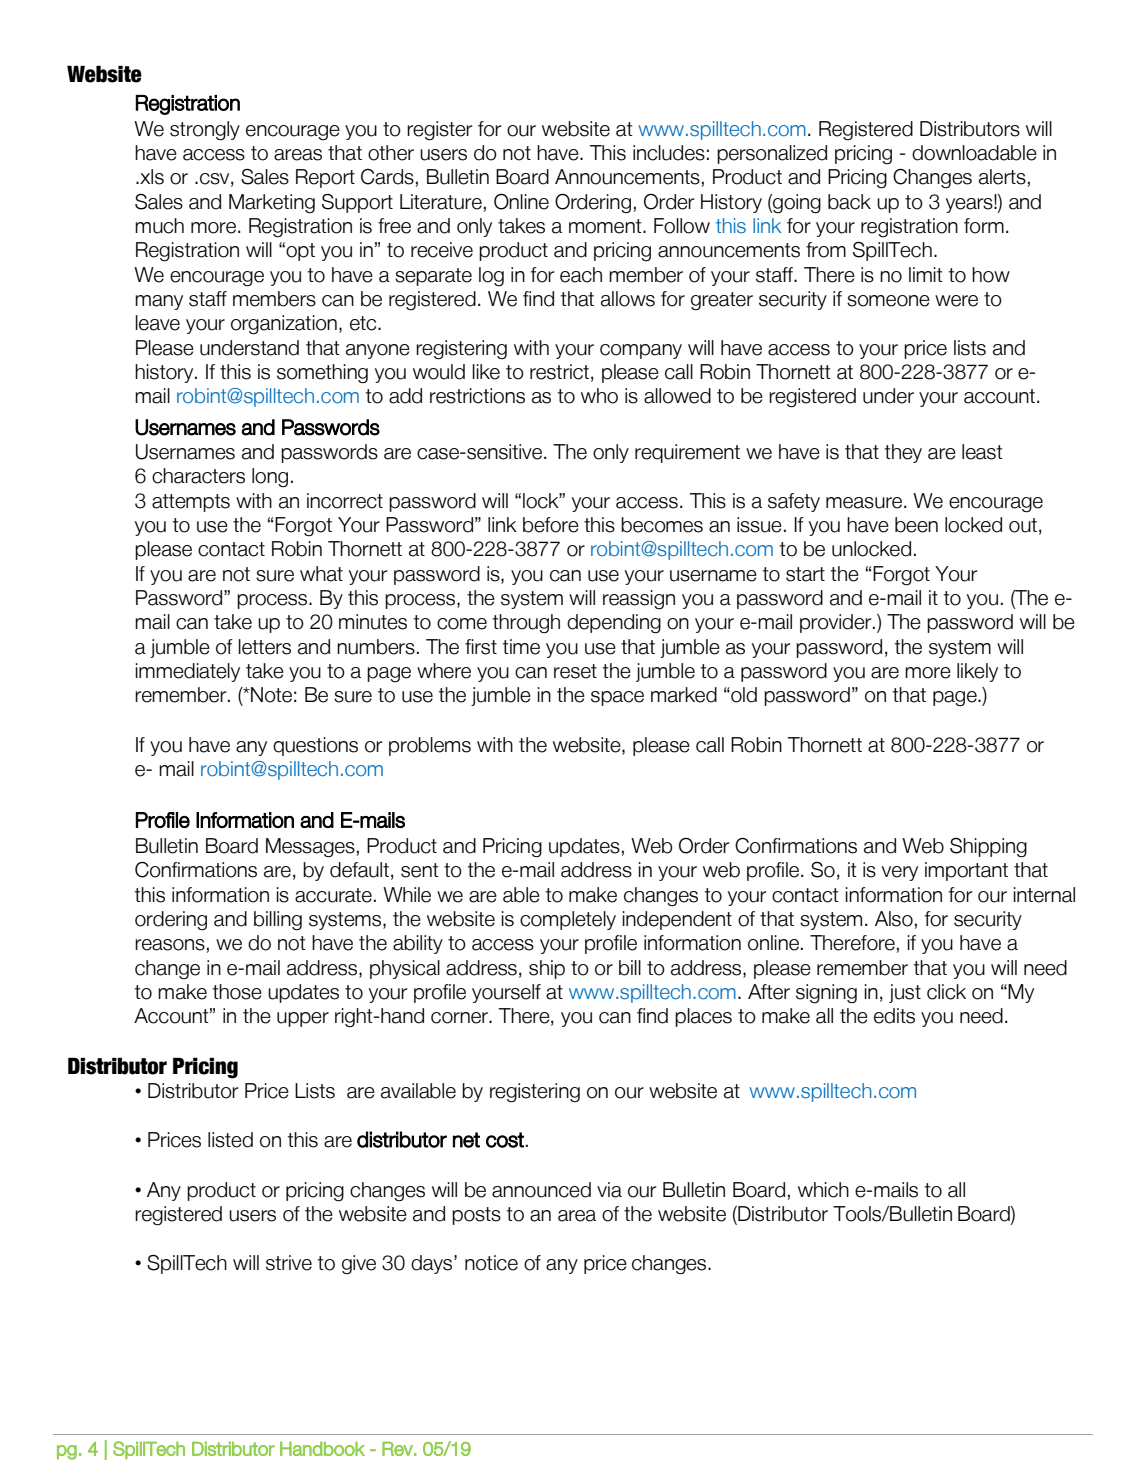  What do you see at coordinates (903, 453) in the screenshot?
I see `they` at bounding box center [903, 453].
